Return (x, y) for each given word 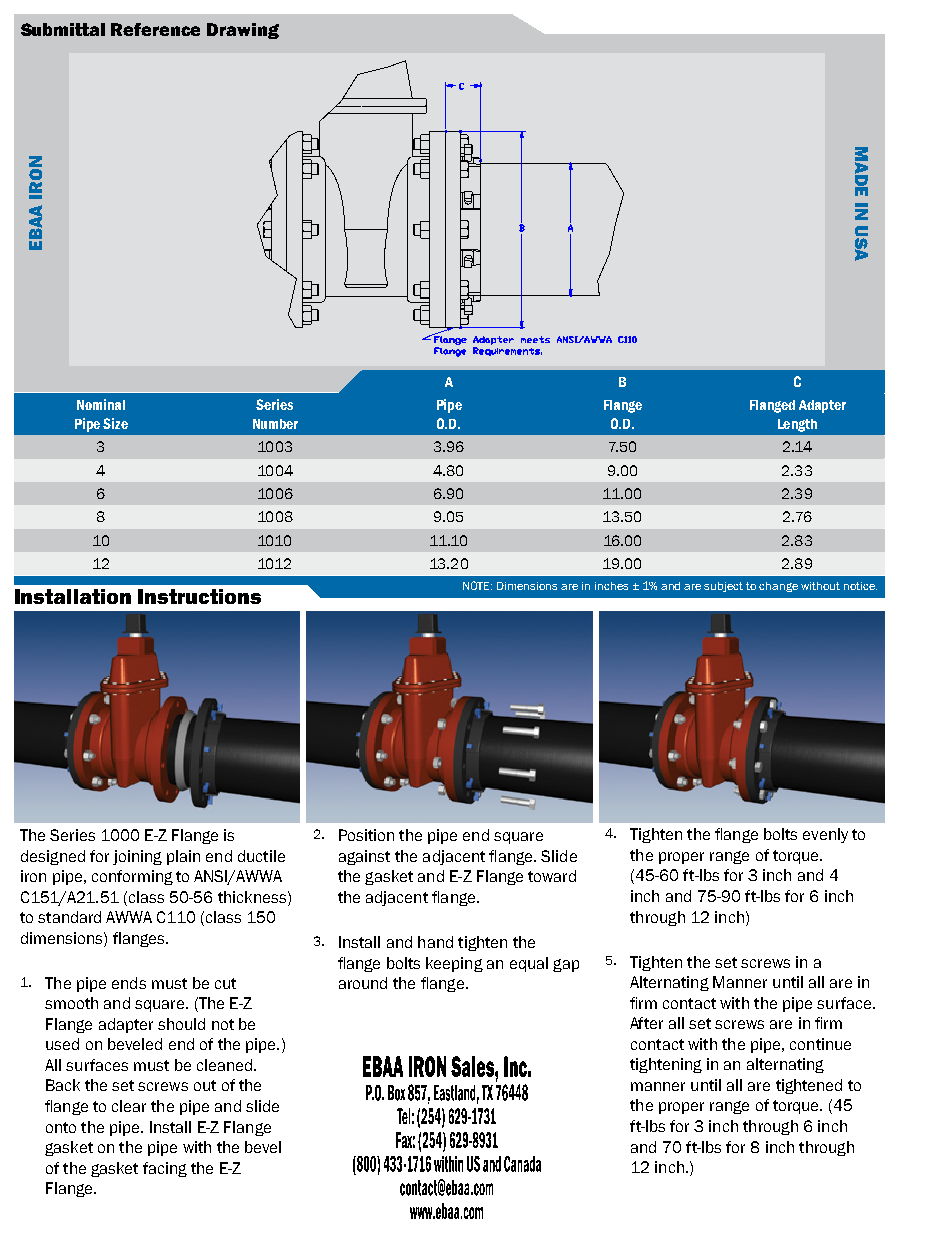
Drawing (243, 31)
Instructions (199, 596)
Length (797, 425)
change (778, 587)
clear (129, 1106)
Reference (155, 29)
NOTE (477, 585)
